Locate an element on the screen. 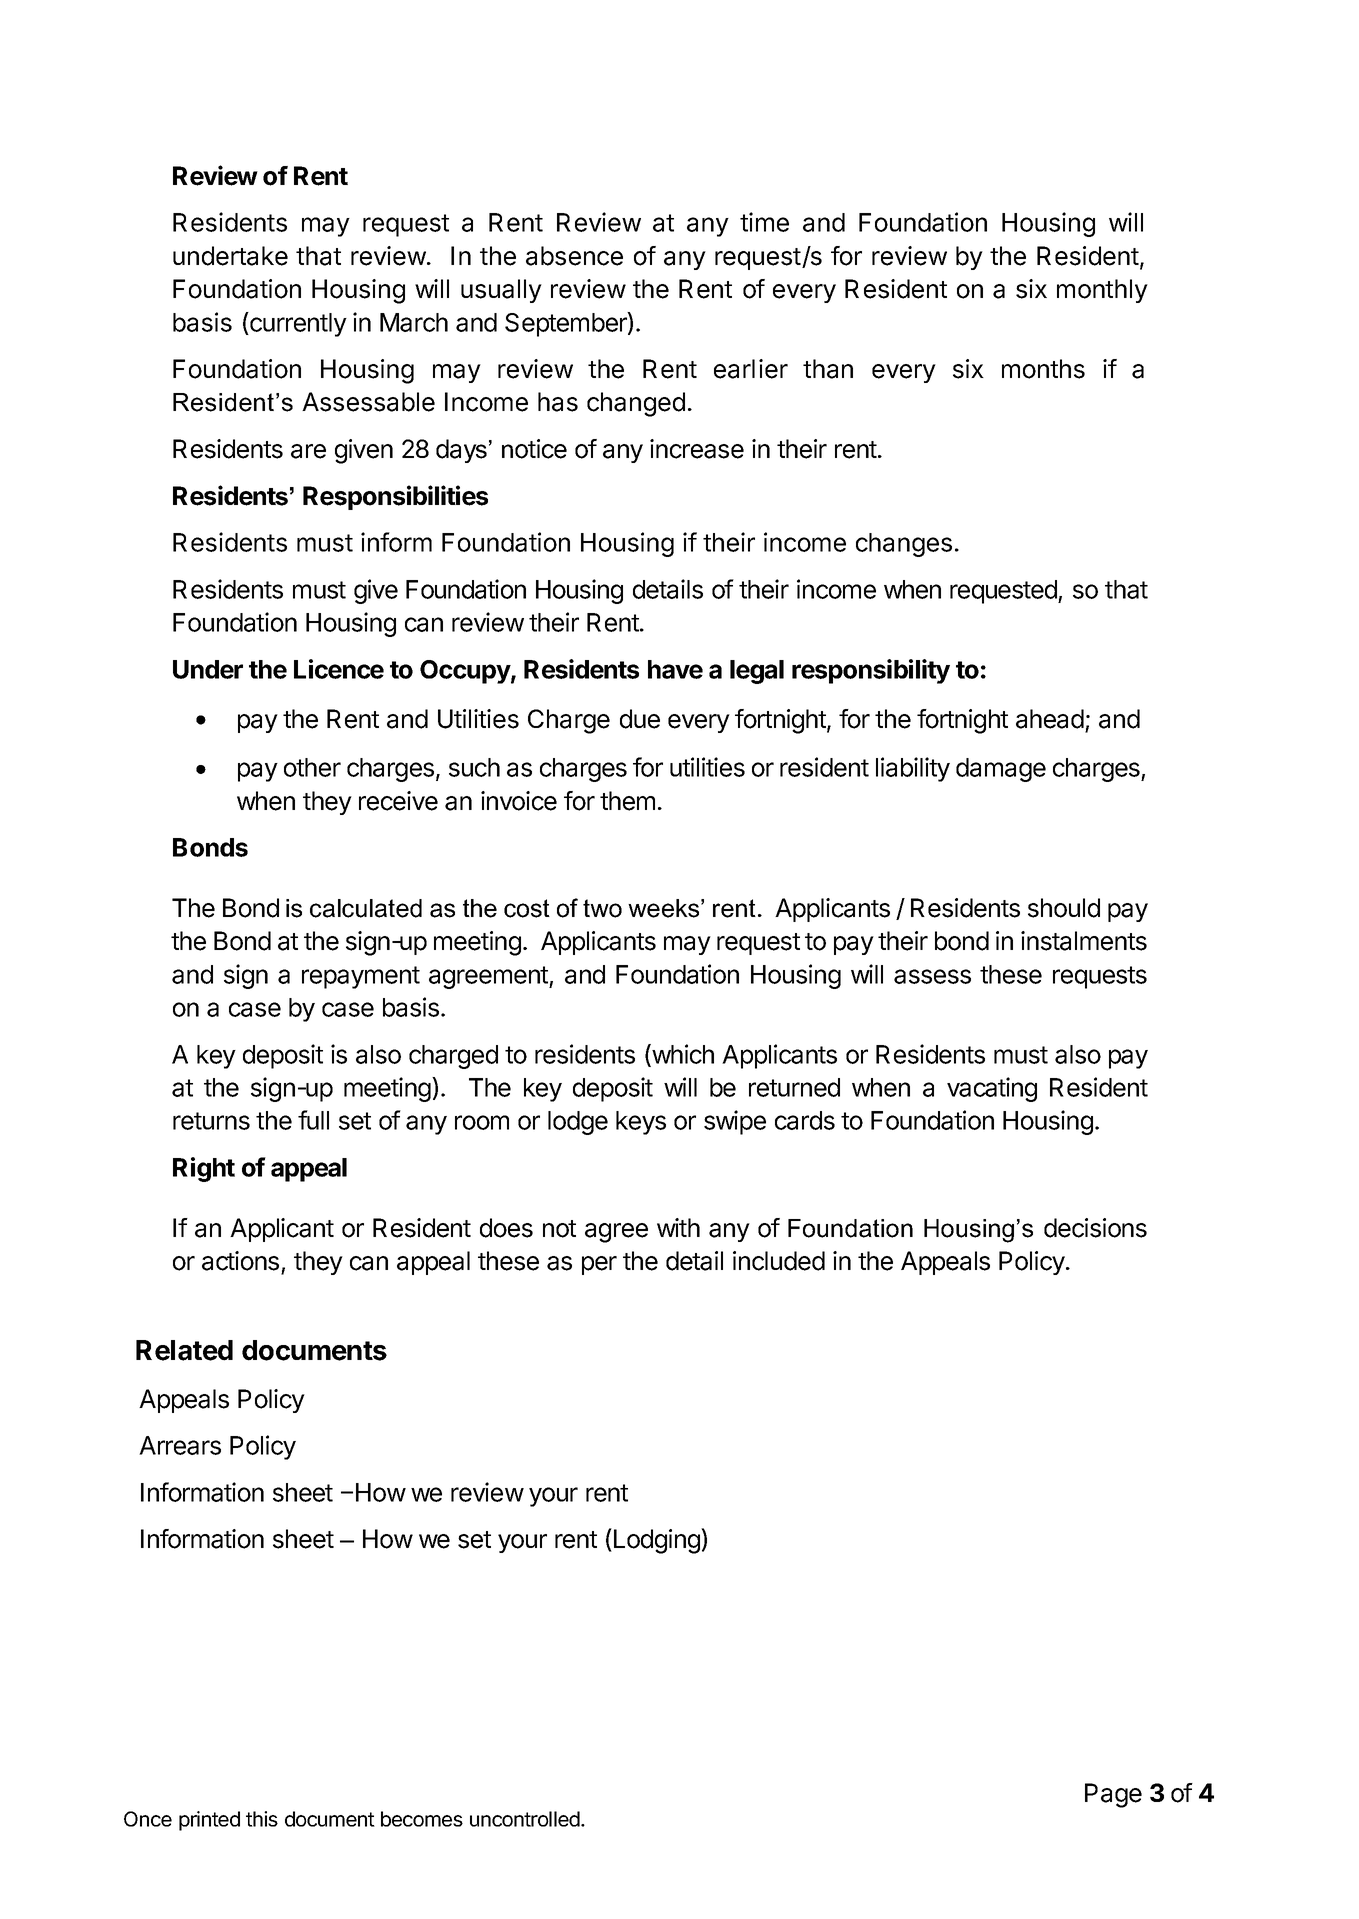 This screenshot has width=1359, height=1919. absence is located at coordinates (574, 256).
